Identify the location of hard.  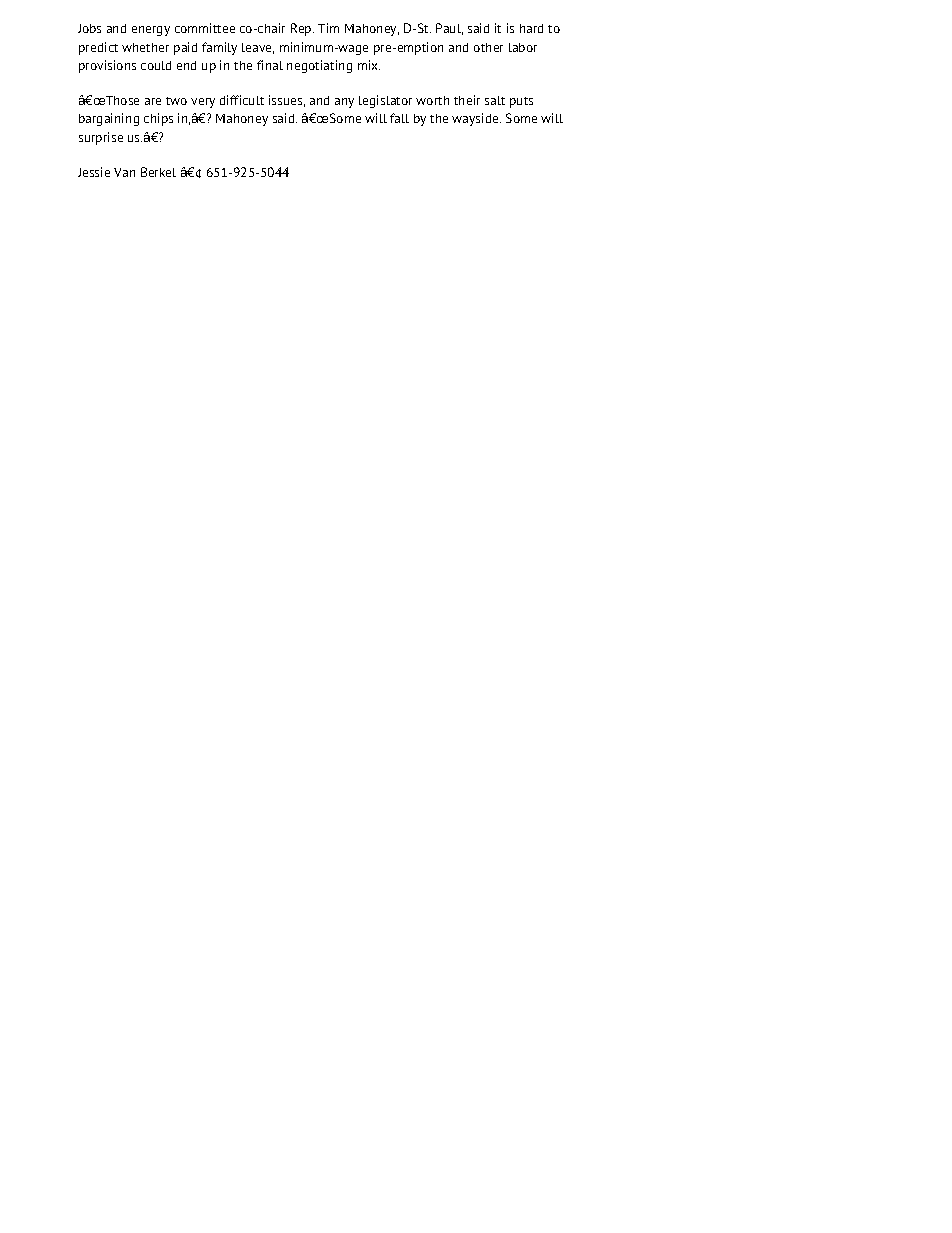
(531, 28).
